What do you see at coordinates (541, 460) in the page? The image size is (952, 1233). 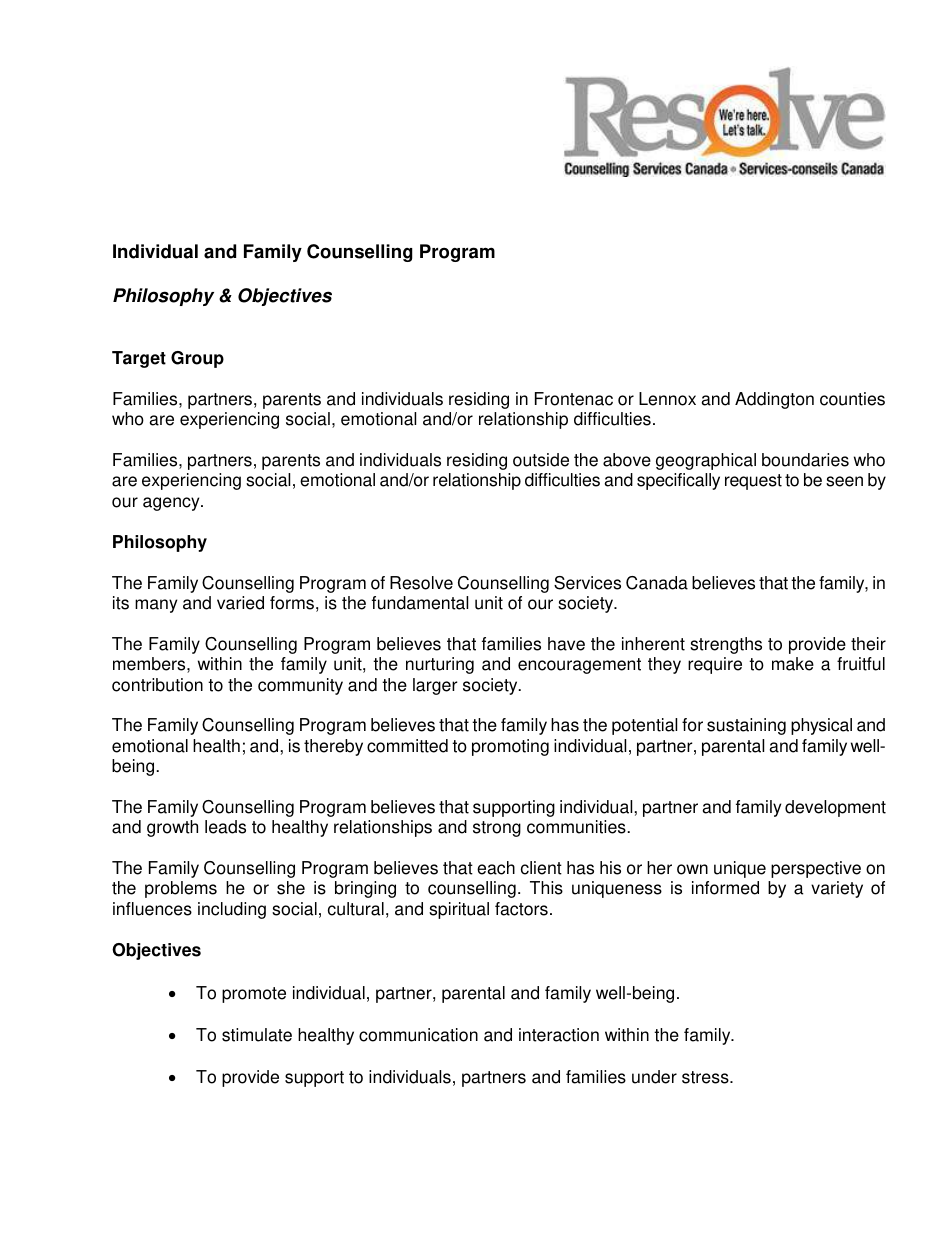 I see `outside` at bounding box center [541, 460].
